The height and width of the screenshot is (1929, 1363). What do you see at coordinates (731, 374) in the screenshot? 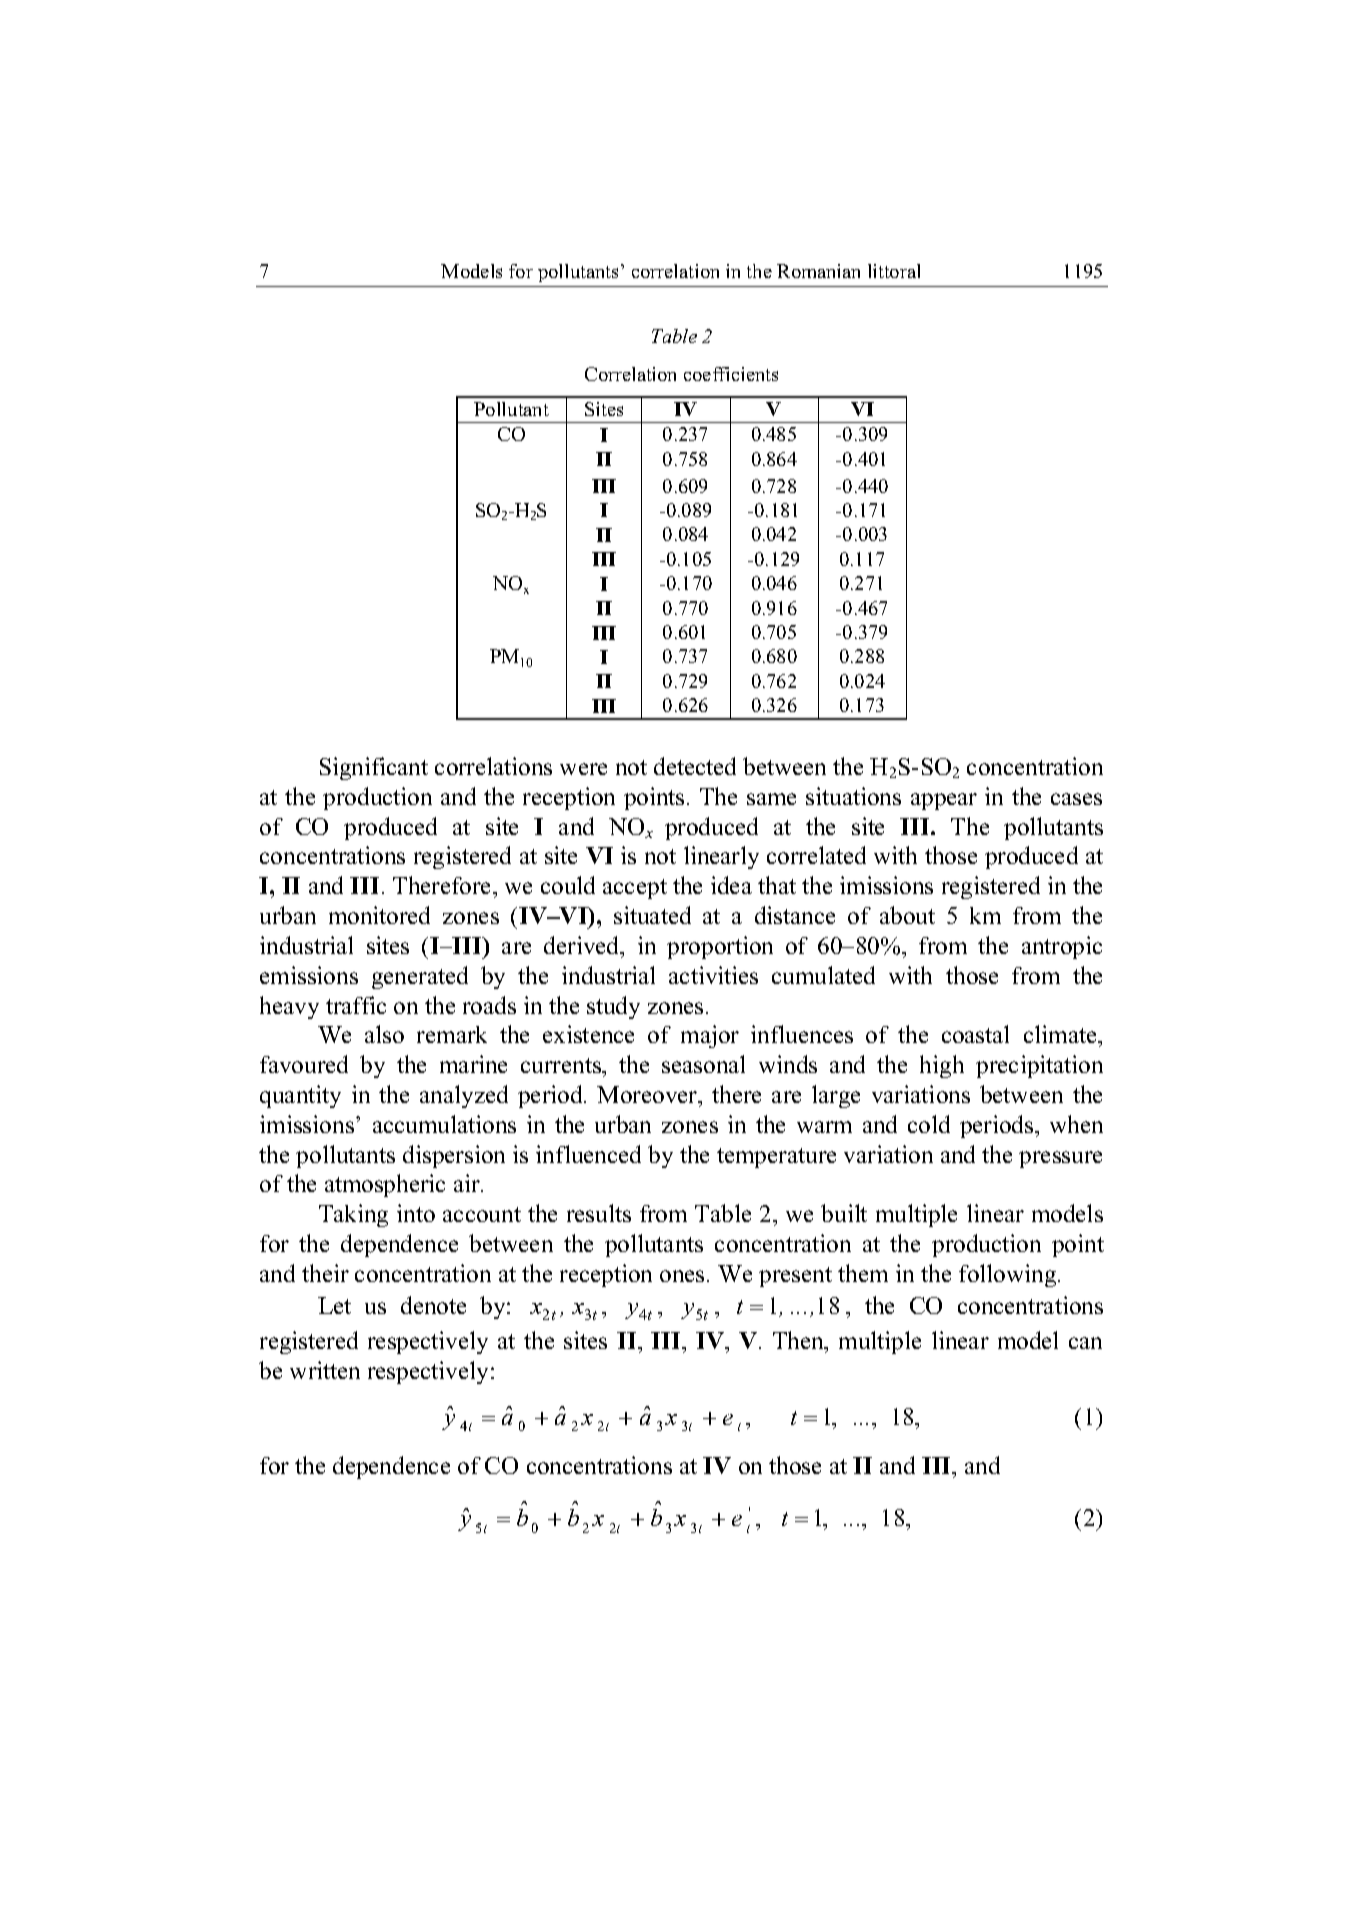
I see `coefficients` at bounding box center [731, 374].
